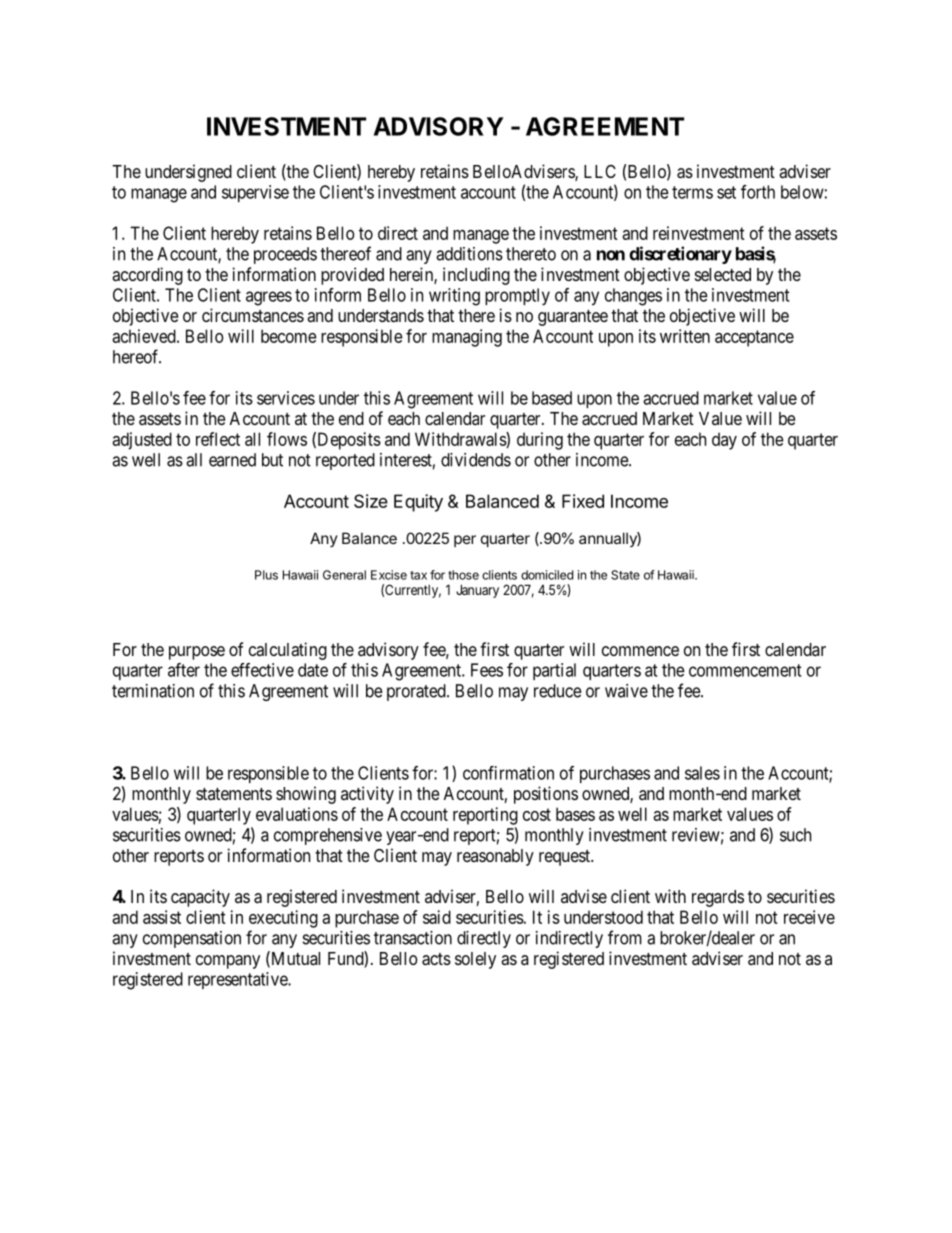  Describe the element at coordinates (487, 670) in the image. I see `Fees` at that location.
